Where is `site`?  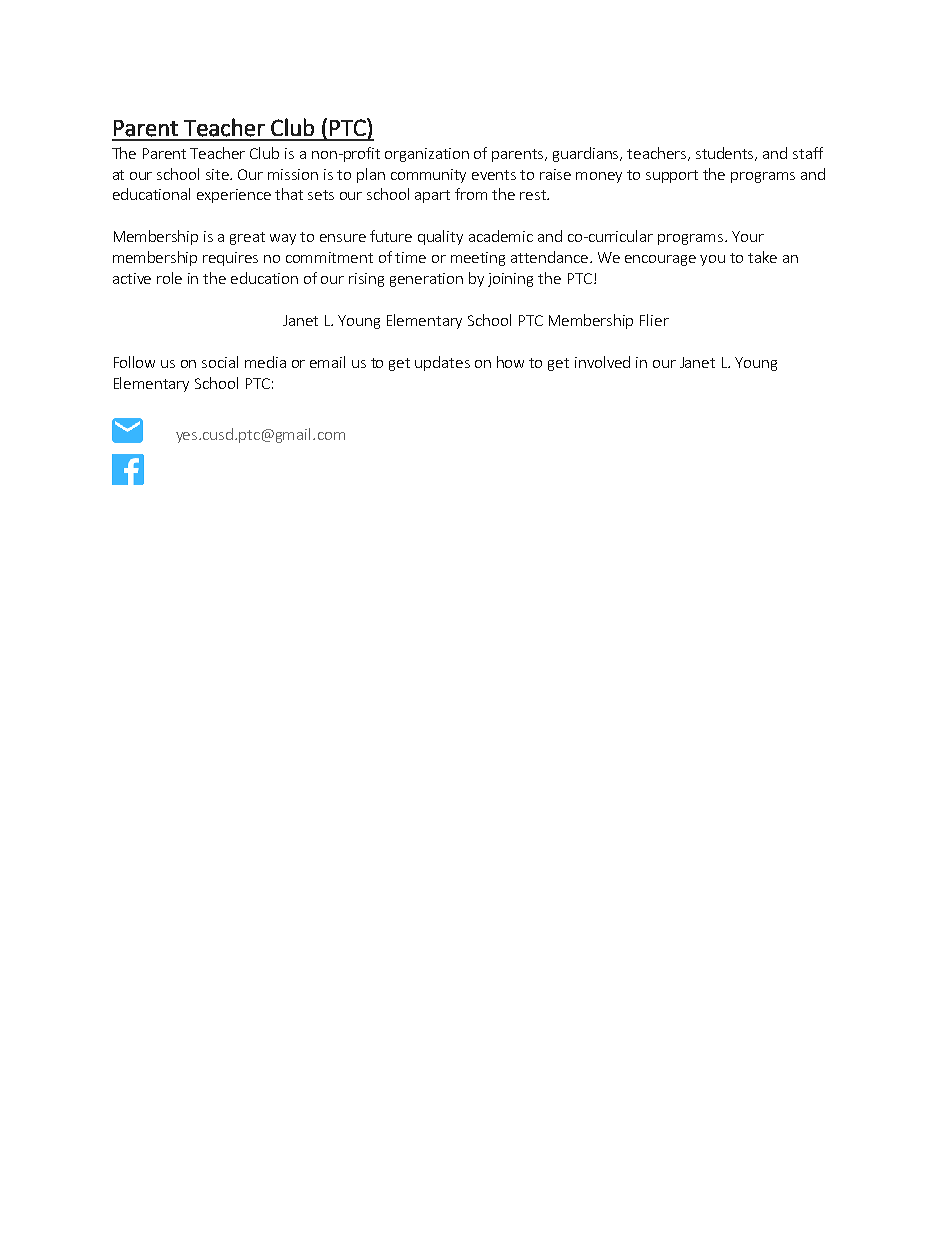
site is located at coordinates (219, 174).
